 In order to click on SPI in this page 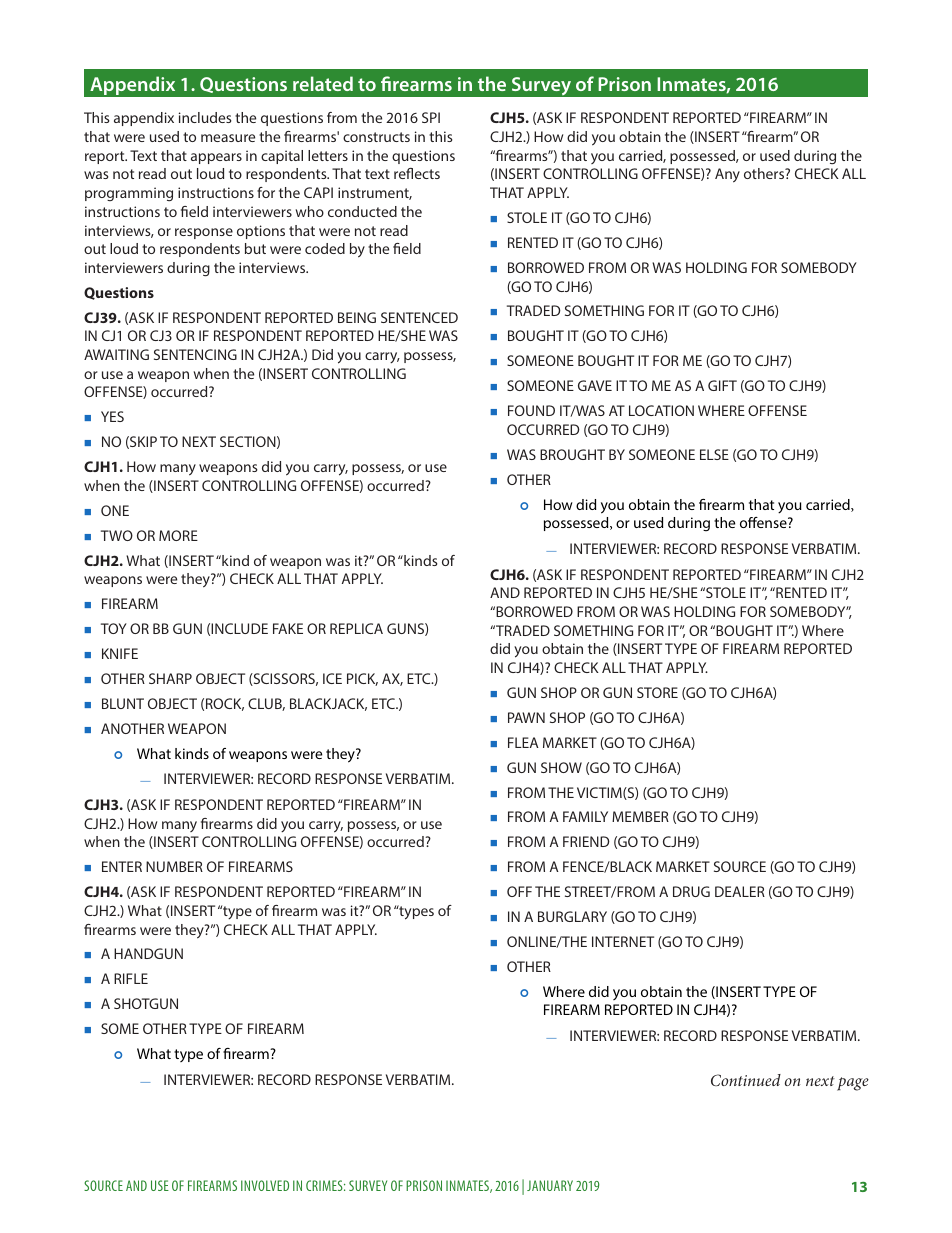, I will do `click(431, 117)`.
